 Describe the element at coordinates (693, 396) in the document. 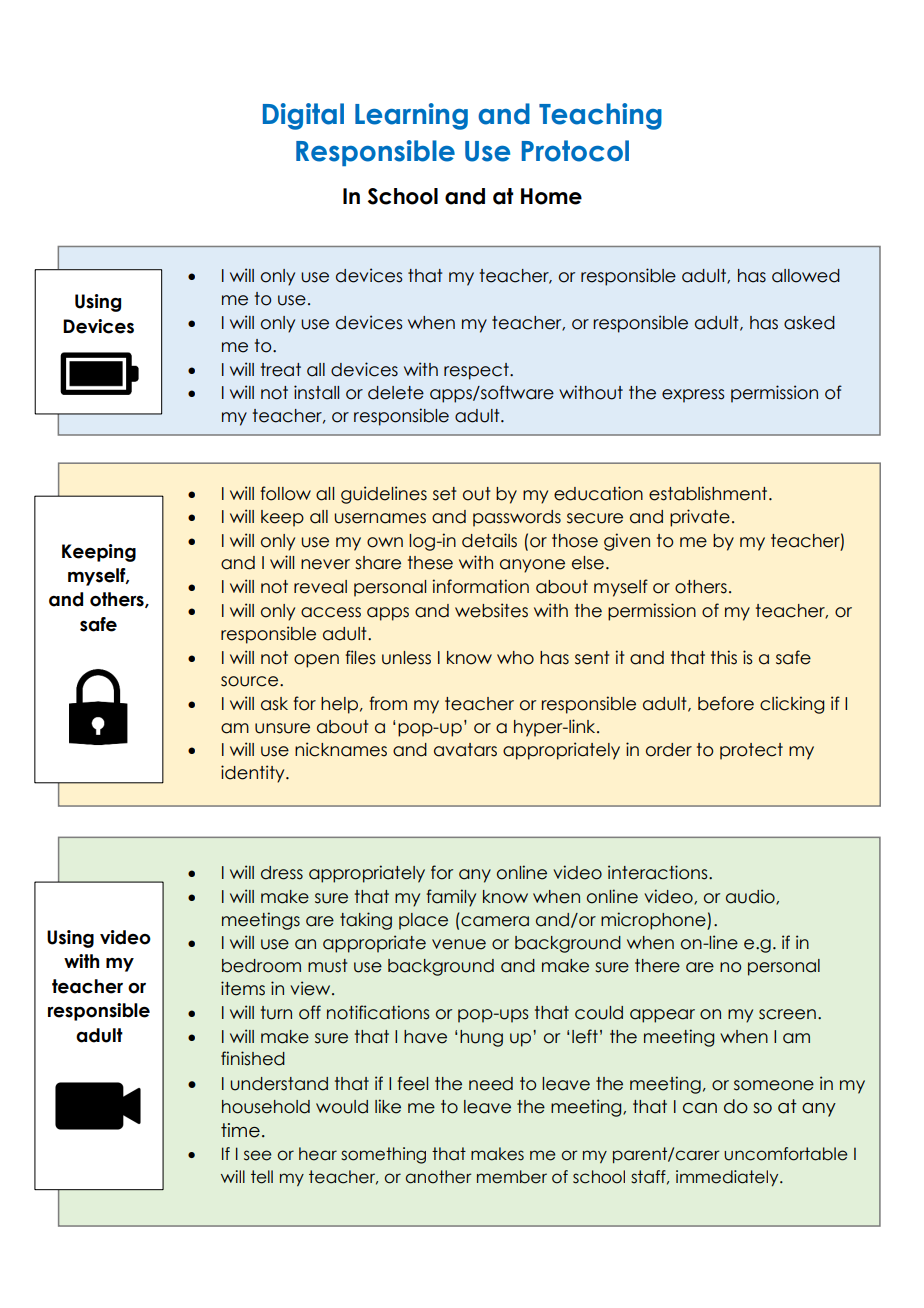

I see `express` at that location.
